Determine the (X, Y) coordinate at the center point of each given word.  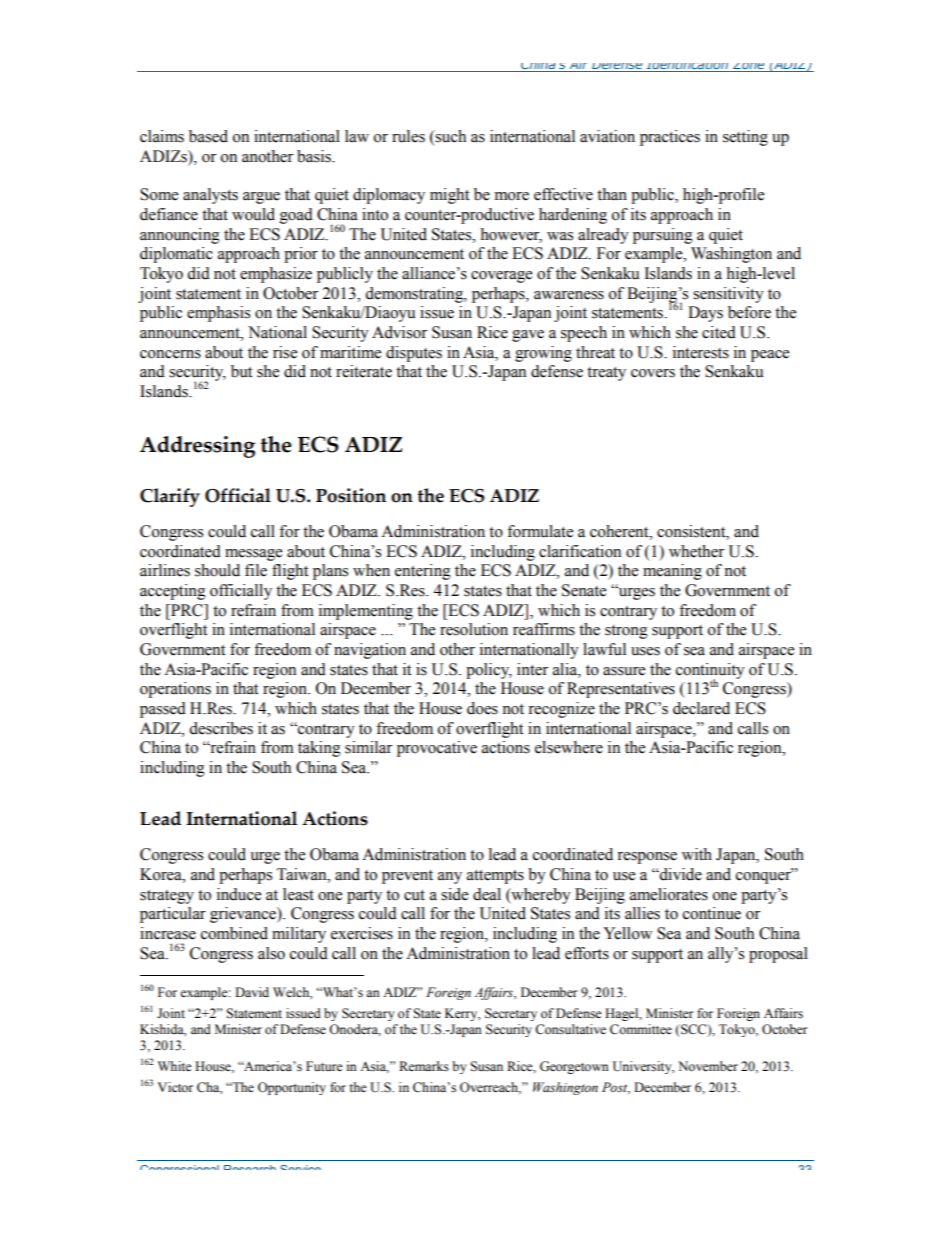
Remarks (424, 1066)
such (450, 136)
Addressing (197, 447)
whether (696, 551)
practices (670, 138)
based (208, 136)
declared (701, 708)
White (175, 1066)
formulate (540, 531)
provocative (437, 749)
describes (221, 728)
